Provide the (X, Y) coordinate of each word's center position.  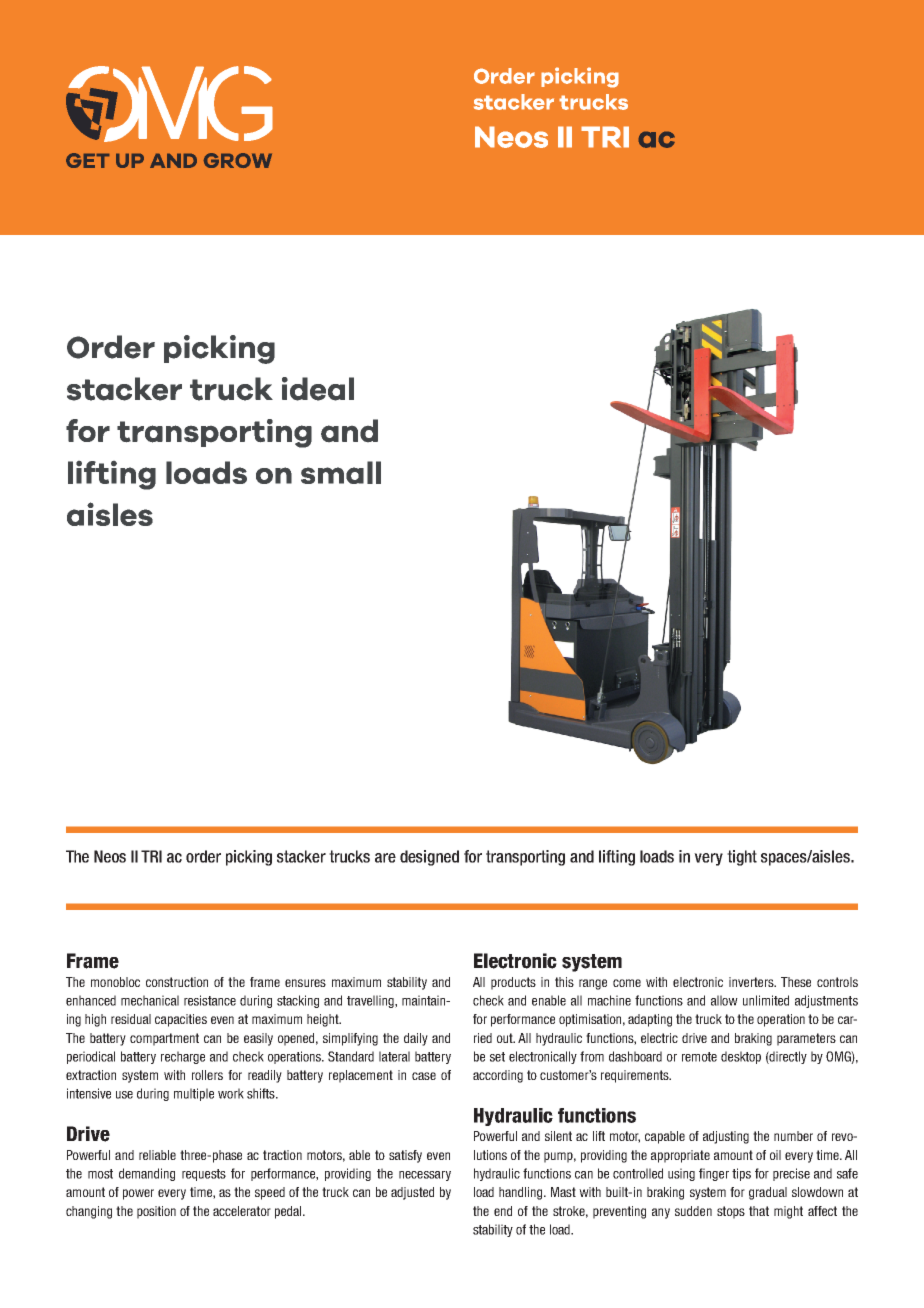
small (341, 472)
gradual (768, 1193)
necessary (425, 1176)
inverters (752, 982)
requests (204, 1175)
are (385, 858)
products (513, 983)
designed (429, 858)
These (796, 982)
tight (742, 858)
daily (416, 1039)
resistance (210, 1000)
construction (177, 982)
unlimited (766, 1000)
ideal (318, 389)
